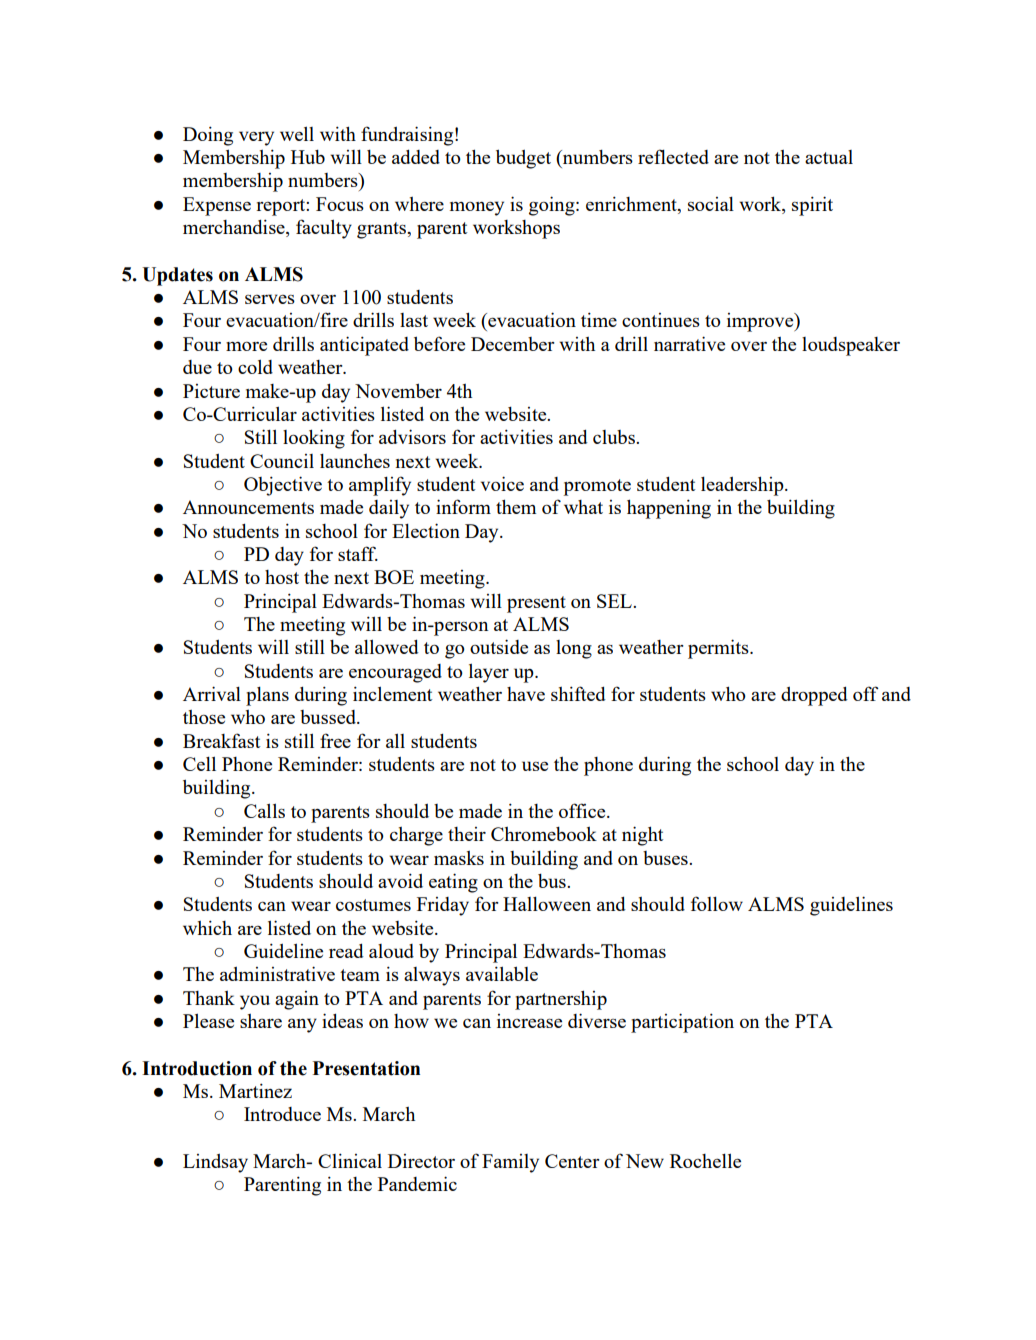  What do you see at coordinates (248, 507) in the image?
I see `Announcements` at bounding box center [248, 507].
